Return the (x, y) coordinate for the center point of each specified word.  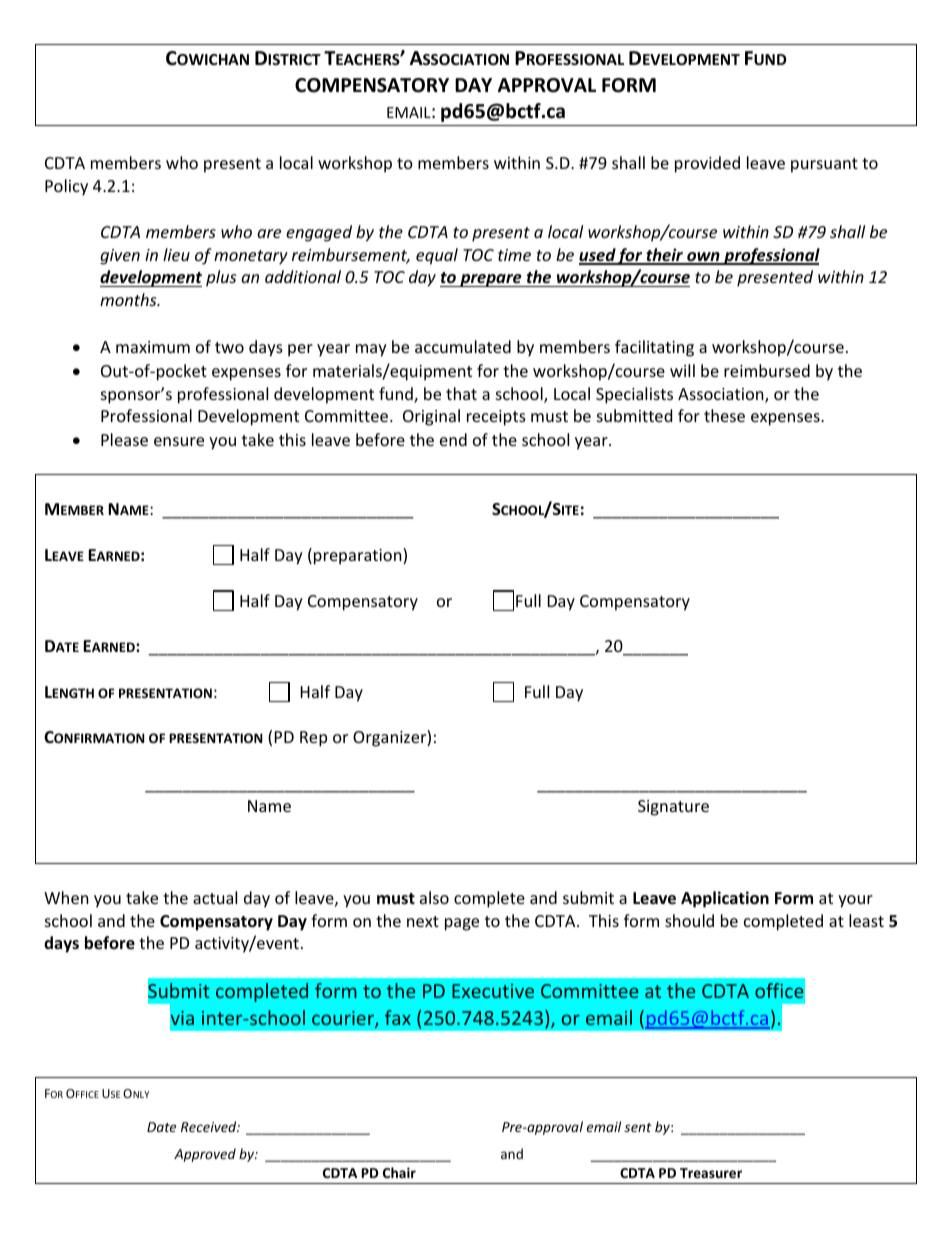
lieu (176, 254)
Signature (673, 808)
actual (215, 897)
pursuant (824, 165)
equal (437, 256)
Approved (205, 1155)
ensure (179, 441)
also (434, 897)
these (724, 415)
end (453, 439)
